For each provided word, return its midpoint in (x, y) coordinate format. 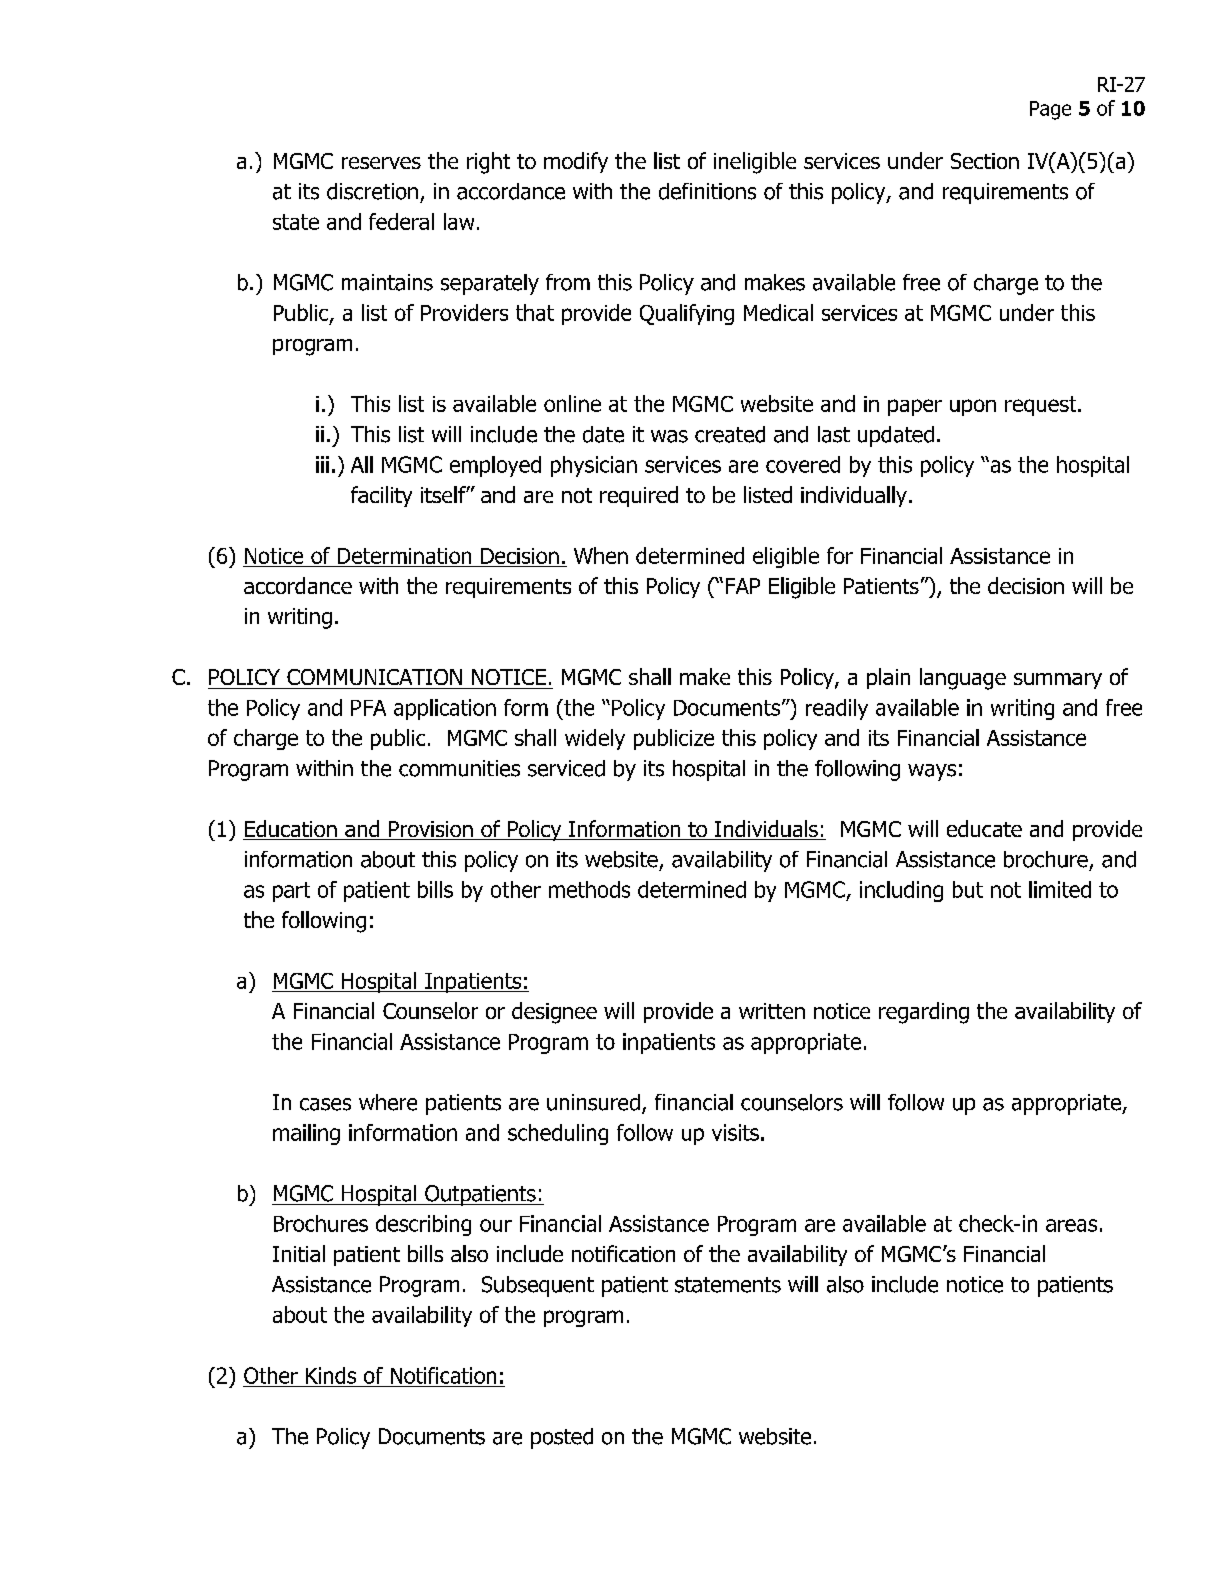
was (669, 436)
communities (459, 768)
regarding (924, 1013)
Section (985, 161)
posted (562, 1438)
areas (1071, 1225)
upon (973, 407)
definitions (707, 191)
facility (381, 496)
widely (595, 739)
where (388, 1102)
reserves (381, 163)
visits (735, 1132)
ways (932, 772)
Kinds (331, 1375)
